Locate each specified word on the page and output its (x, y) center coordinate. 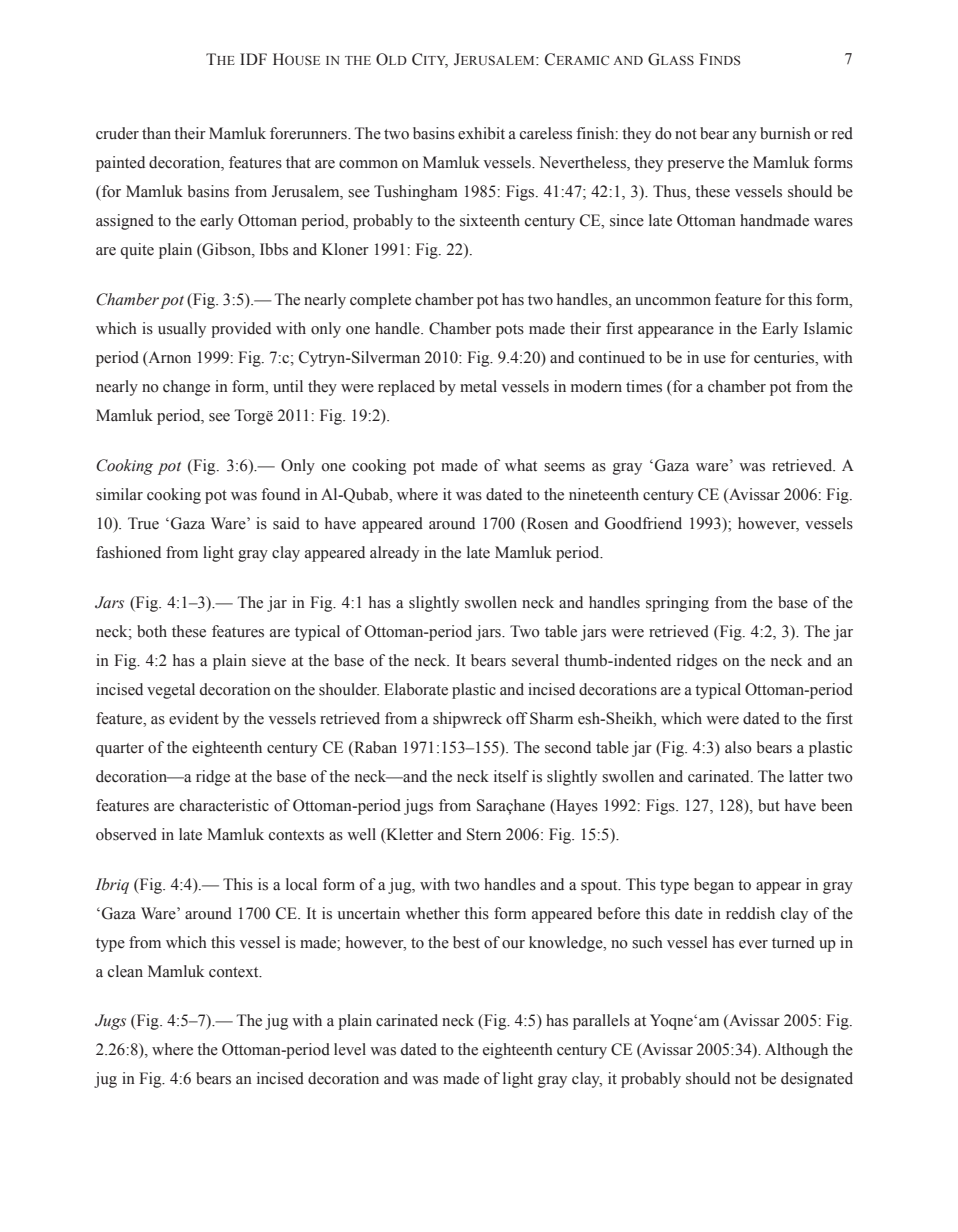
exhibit (481, 133)
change (186, 388)
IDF (253, 59)
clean (125, 971)
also (738, 747)
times (644, 386)
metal (478, 386)
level (350, 1049)
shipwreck (467, 720)
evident (194, 718)
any (745, 137)
